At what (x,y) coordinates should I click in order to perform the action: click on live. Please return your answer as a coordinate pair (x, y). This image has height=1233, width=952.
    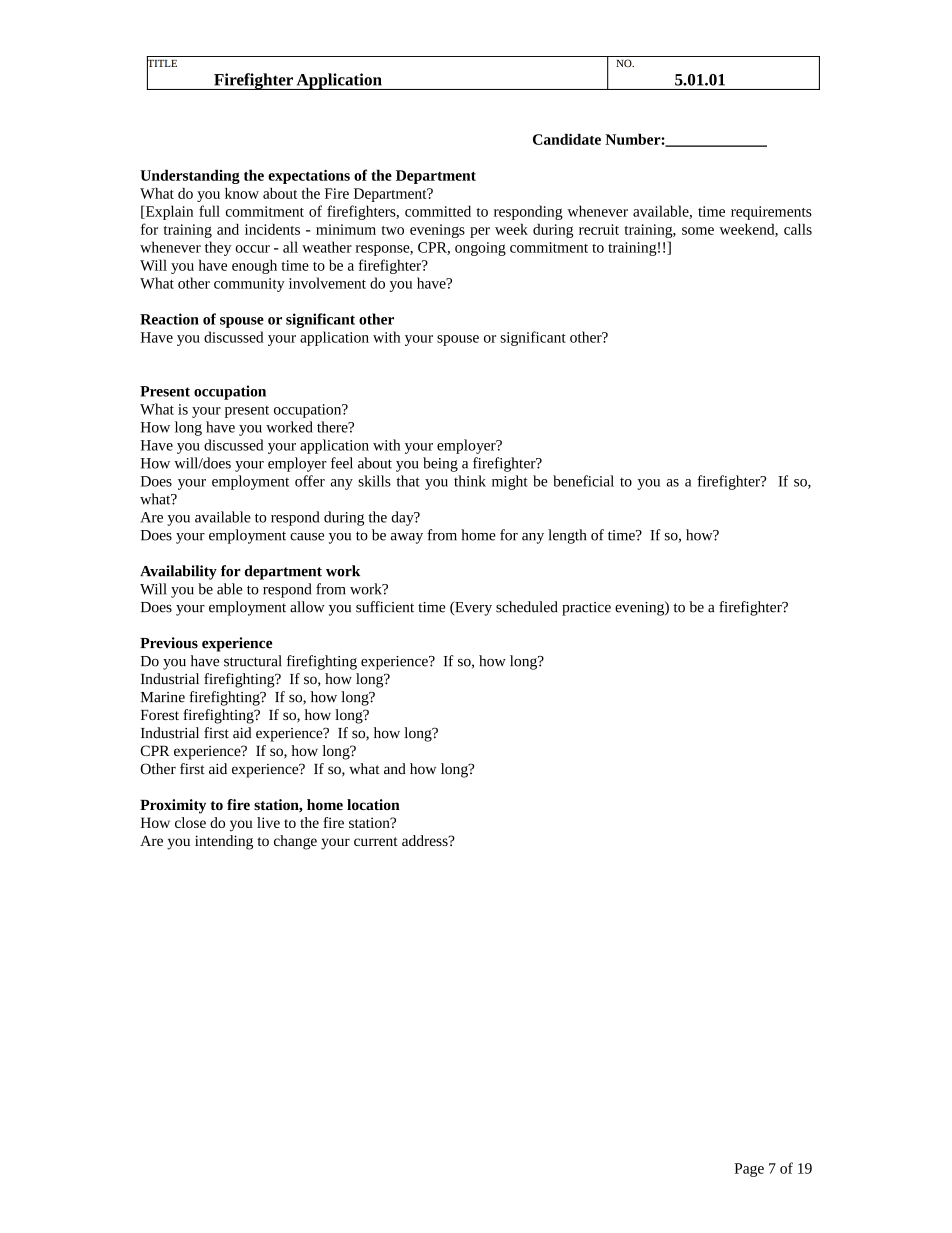
    Looking at the image, I should click on (268, 822).
